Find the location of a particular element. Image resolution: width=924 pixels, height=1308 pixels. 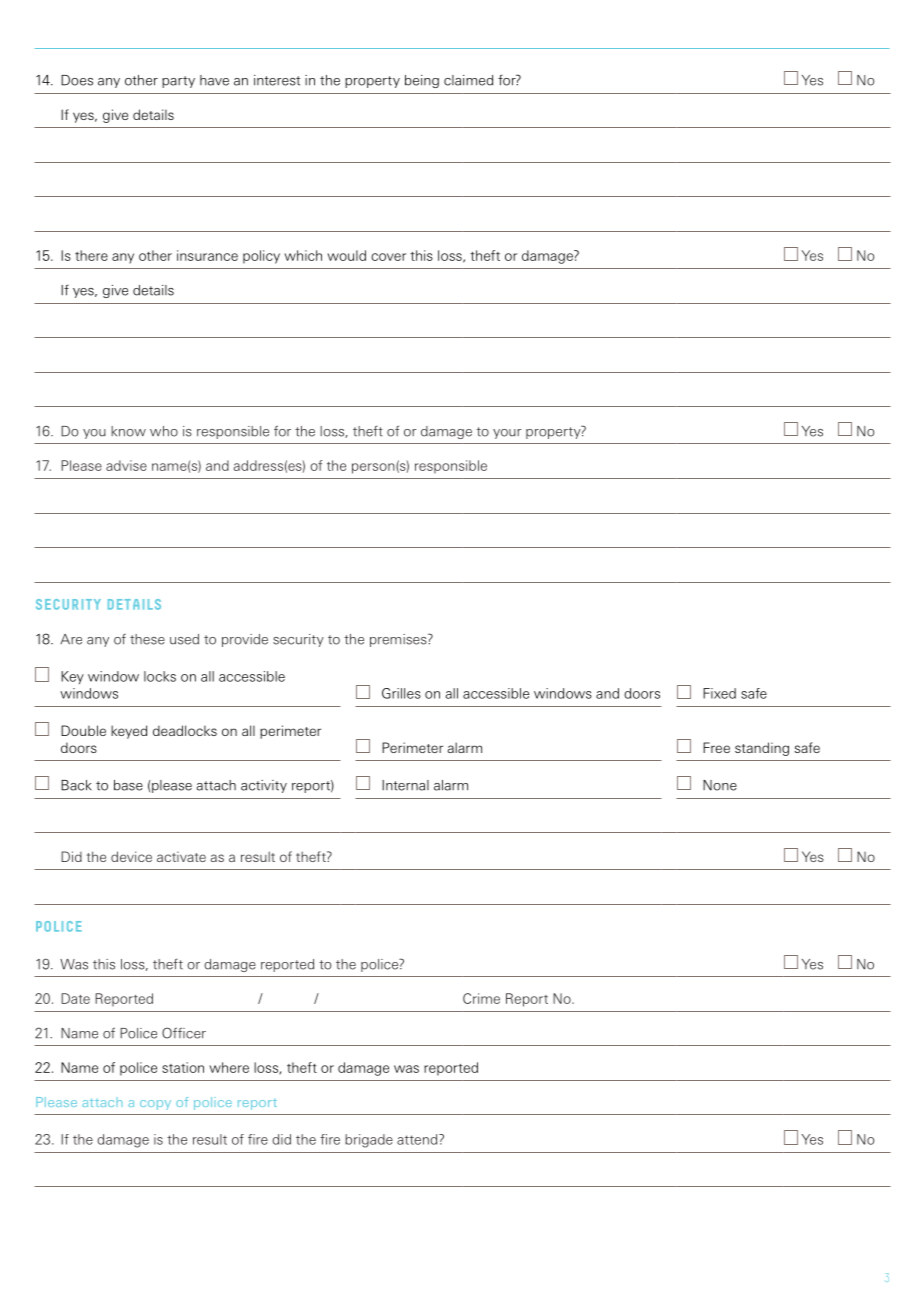

being is located at coordinates (422, 81).
